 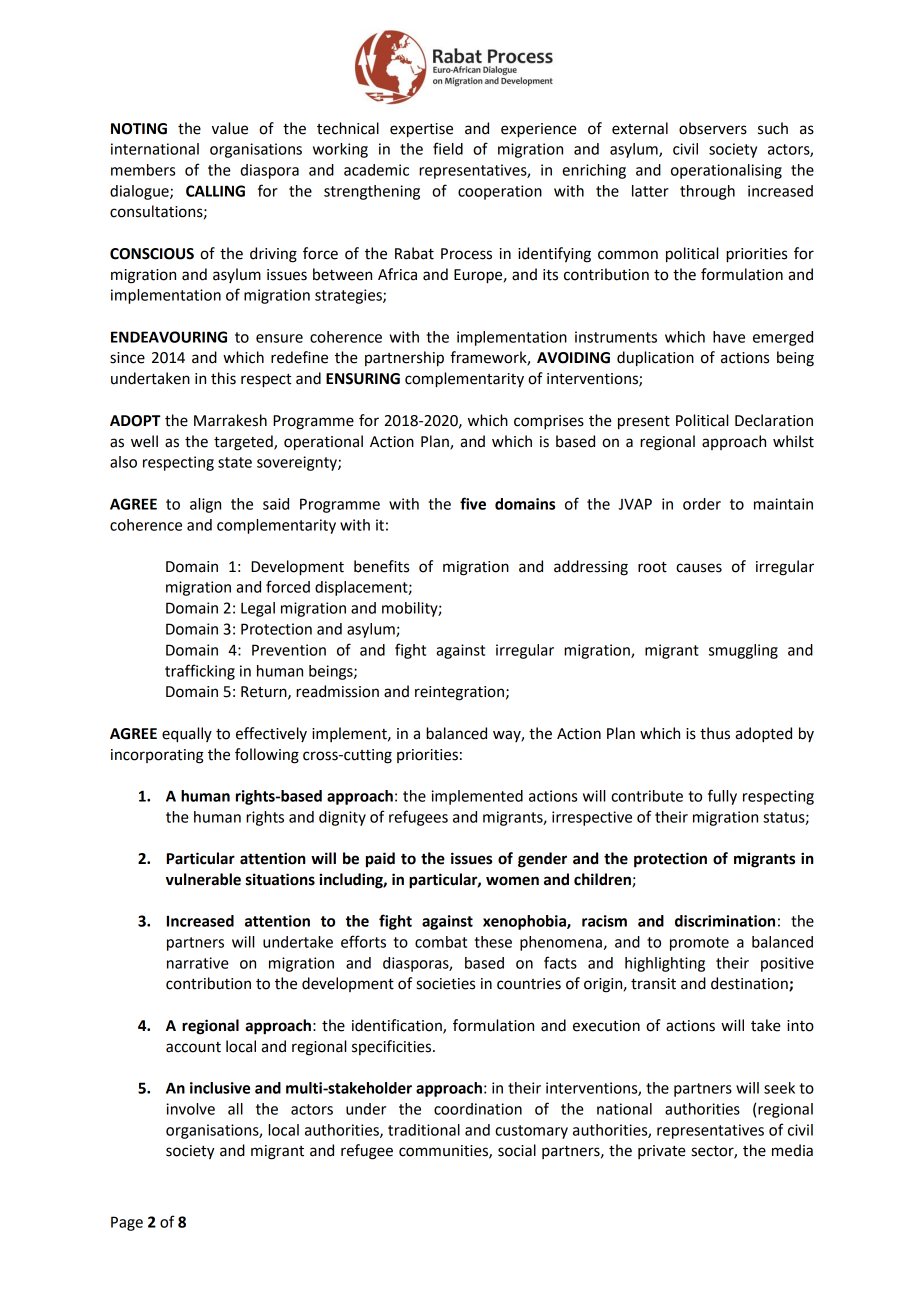 I want to click on Page, so click(x=127, y=1223).
